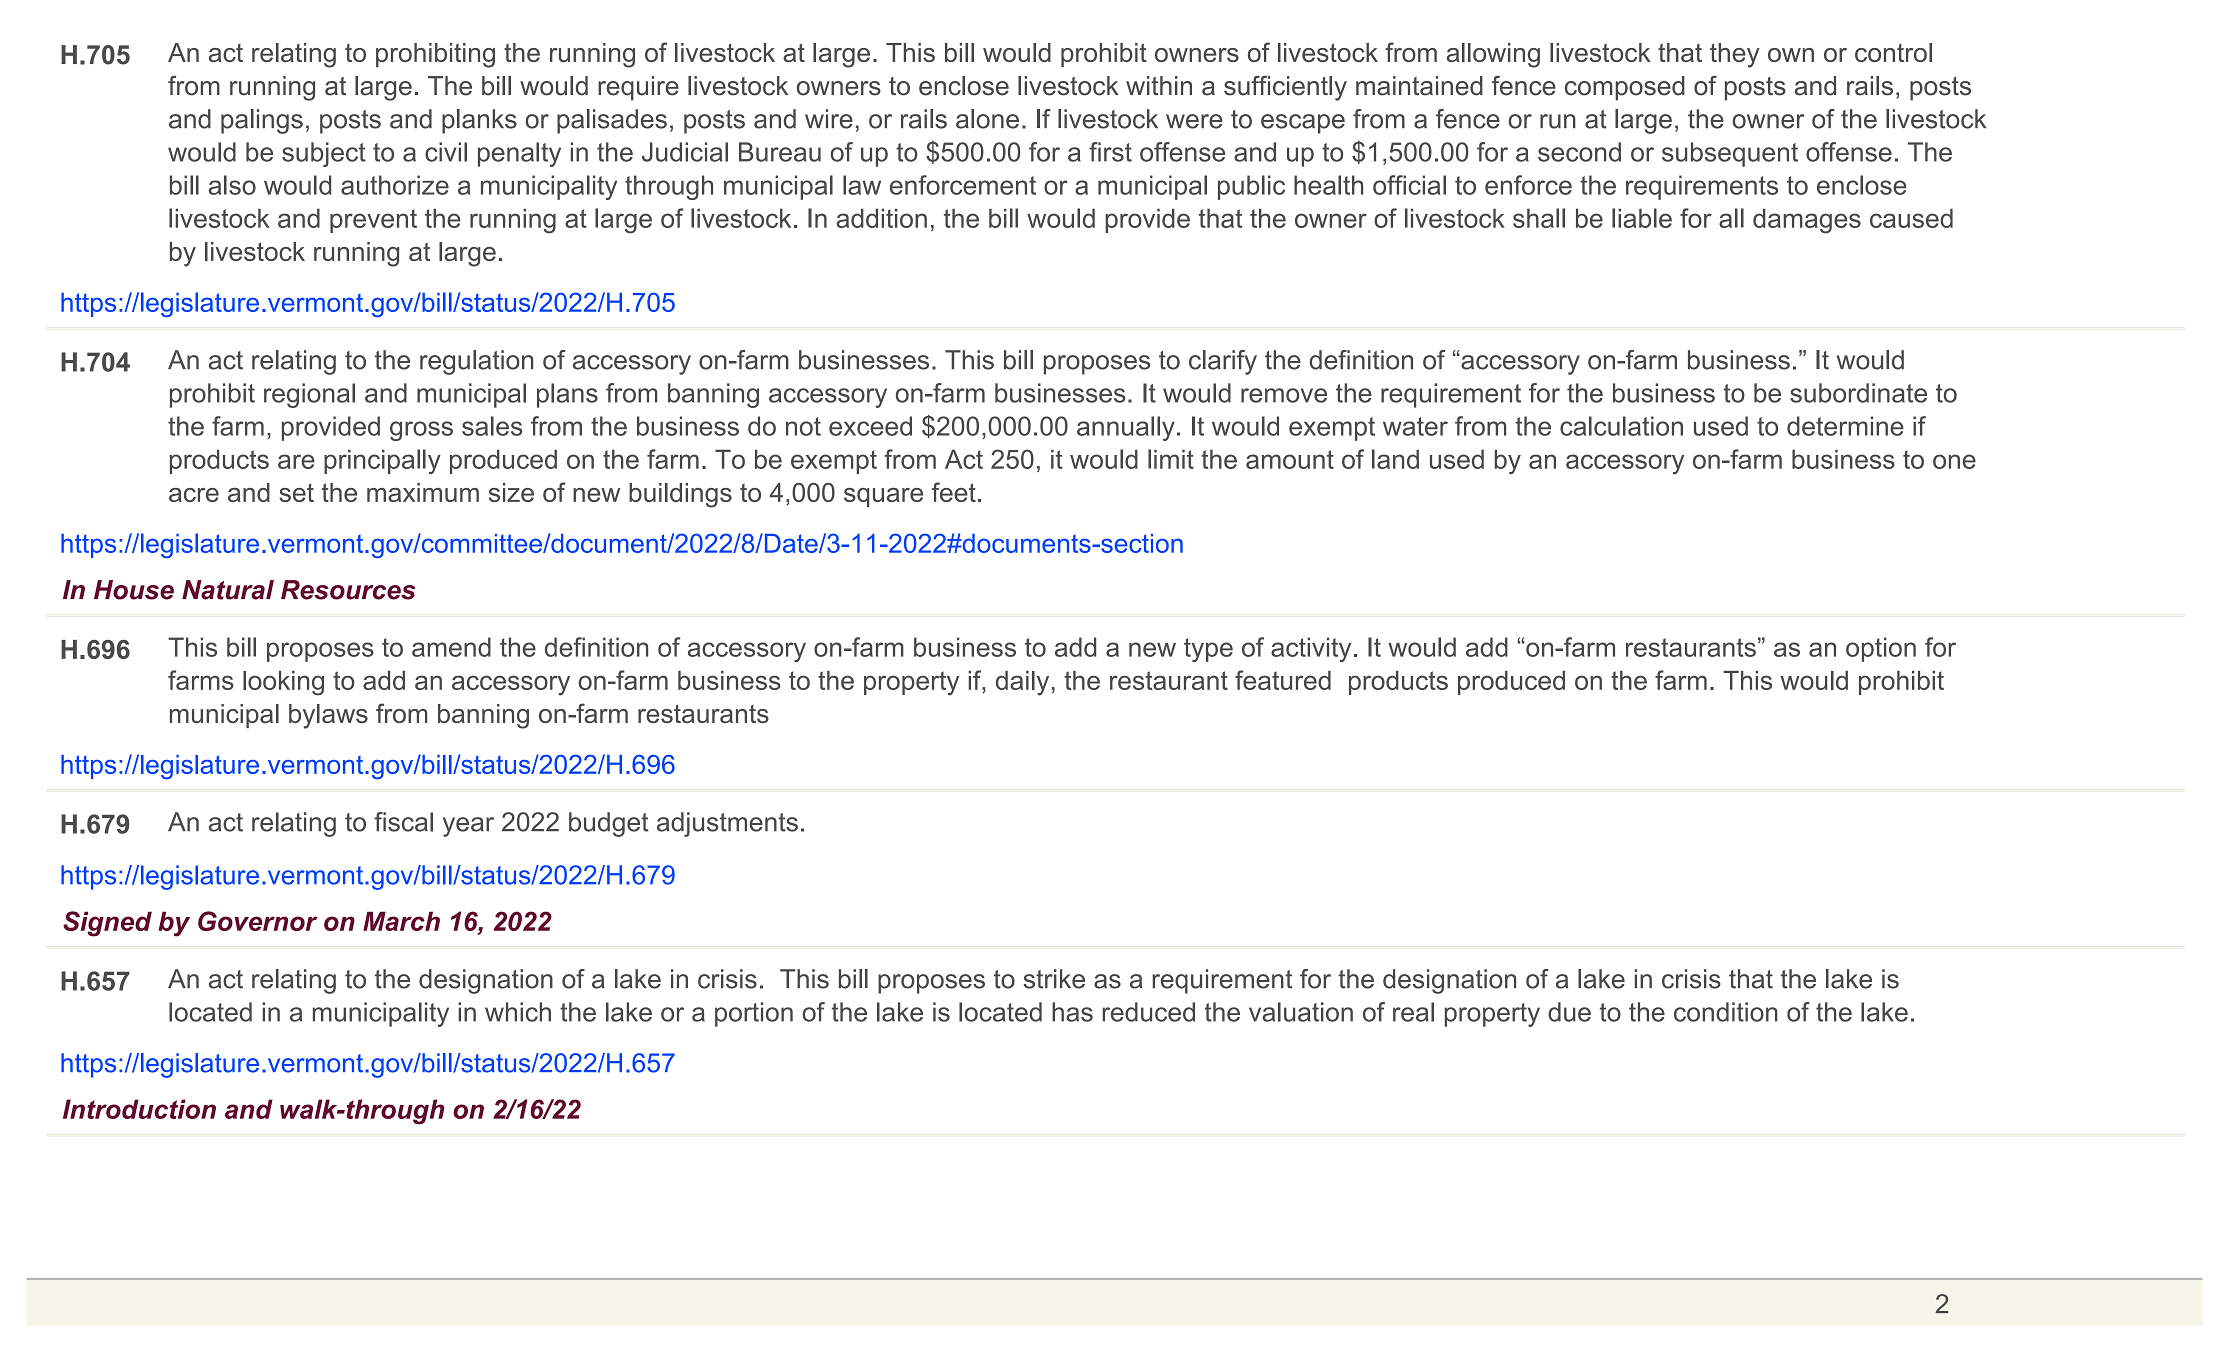 The image size is (2229, 1353). What do you see at coordinates (1726, 1012) in the image?
I see `condition` at bounding box center [1726, 1012].
